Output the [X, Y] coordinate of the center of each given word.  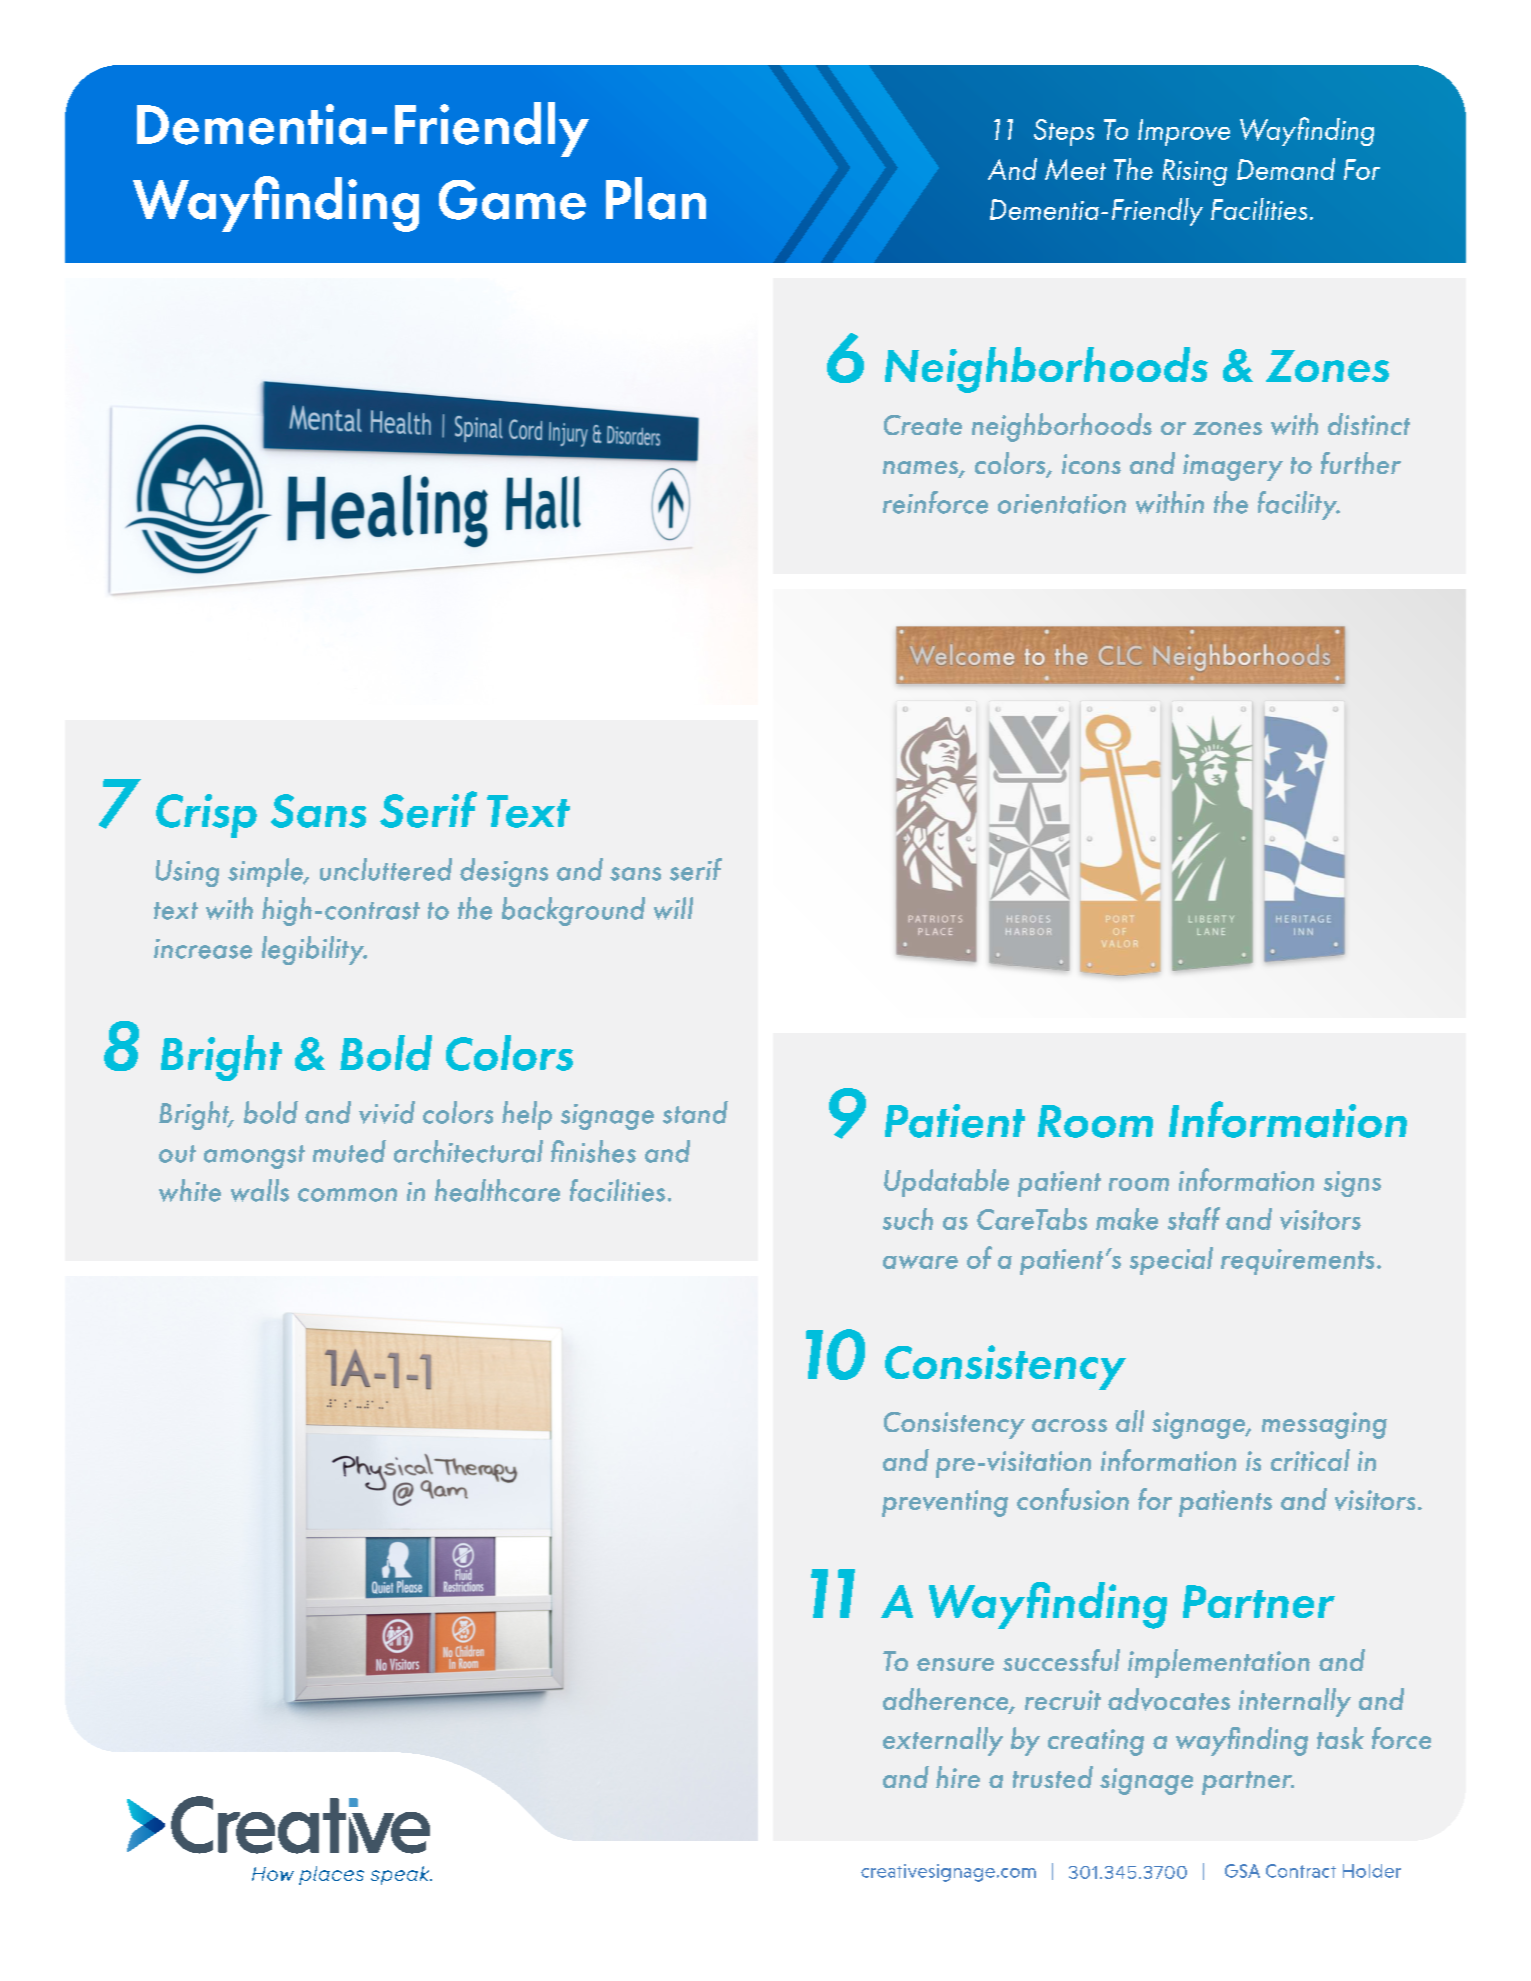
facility [1299, 505]
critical [1310, 1460]
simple [266, 872]
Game [512, 200]
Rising [1195, 172]
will [673, 908]
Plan [656, 198]
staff [1194, 1218]
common [347, 1195]
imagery [1233, 467]
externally [943, 1741]
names [921, 469]
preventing [945, 1503]
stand [695, 1112]
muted [349, 1151]
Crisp [206, 816]
